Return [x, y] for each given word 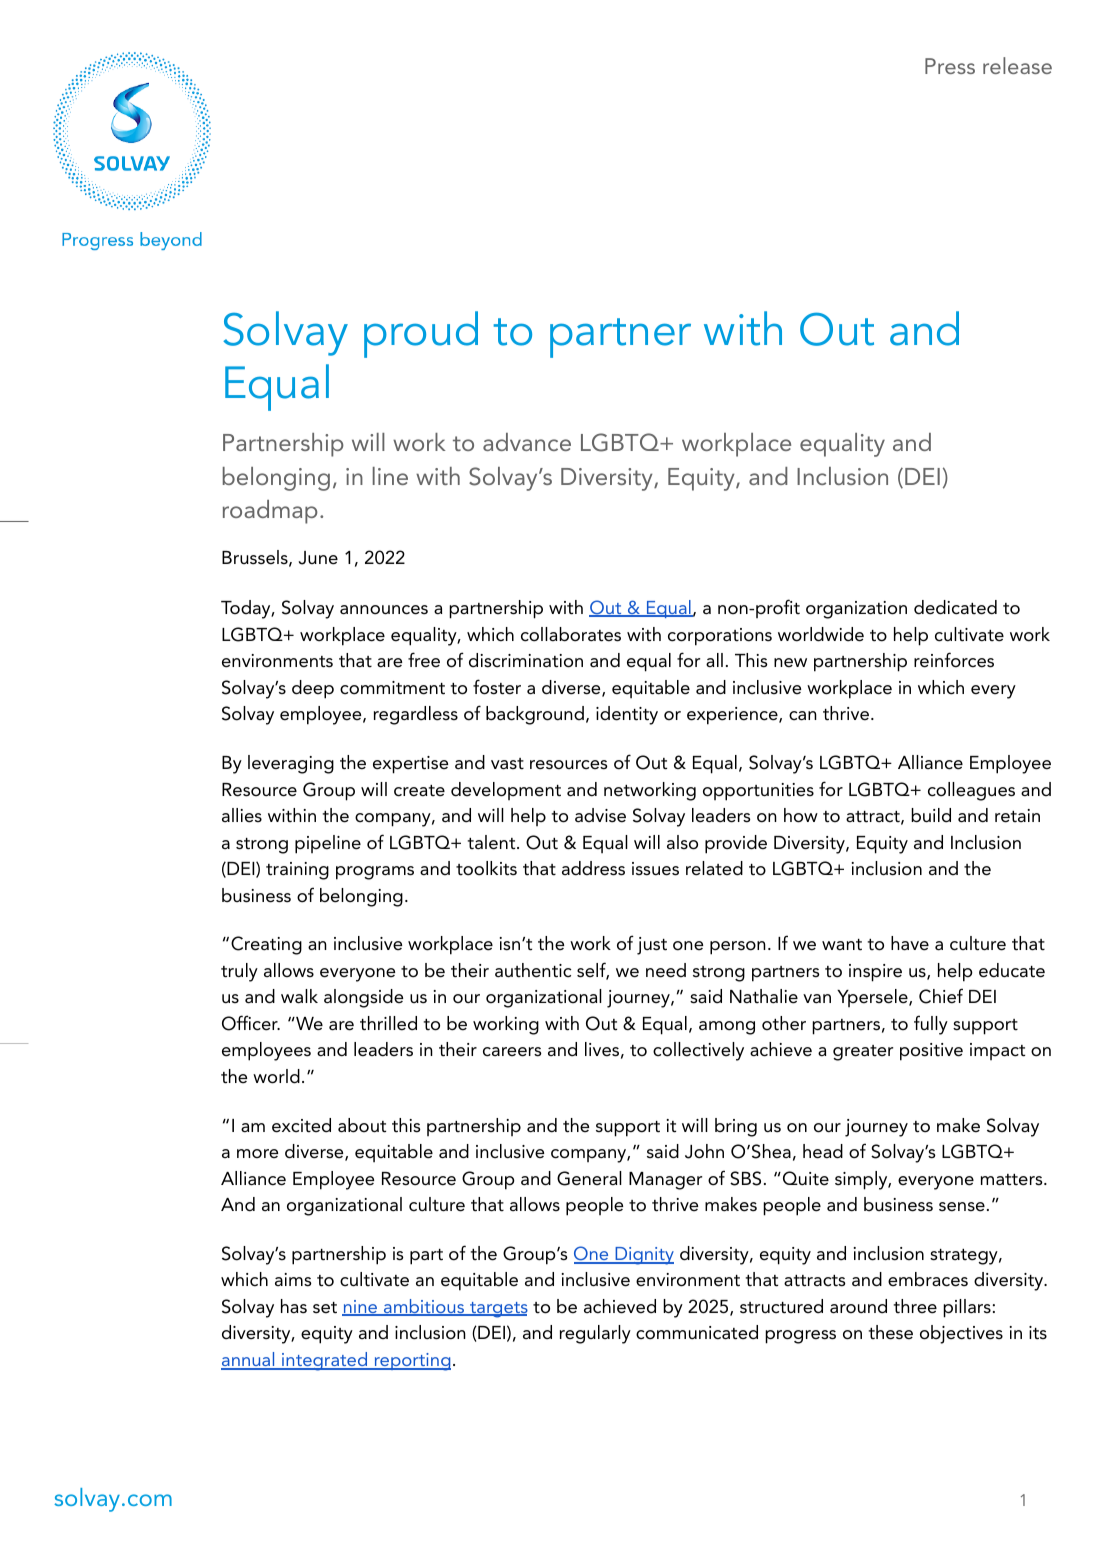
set [325, 1308]
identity [627, 715]
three [915, 1306]
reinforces [954, 660]
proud [421, 334]
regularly [595, 1334]
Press [950, 66]
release [1017, 65]
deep [313, 689]
